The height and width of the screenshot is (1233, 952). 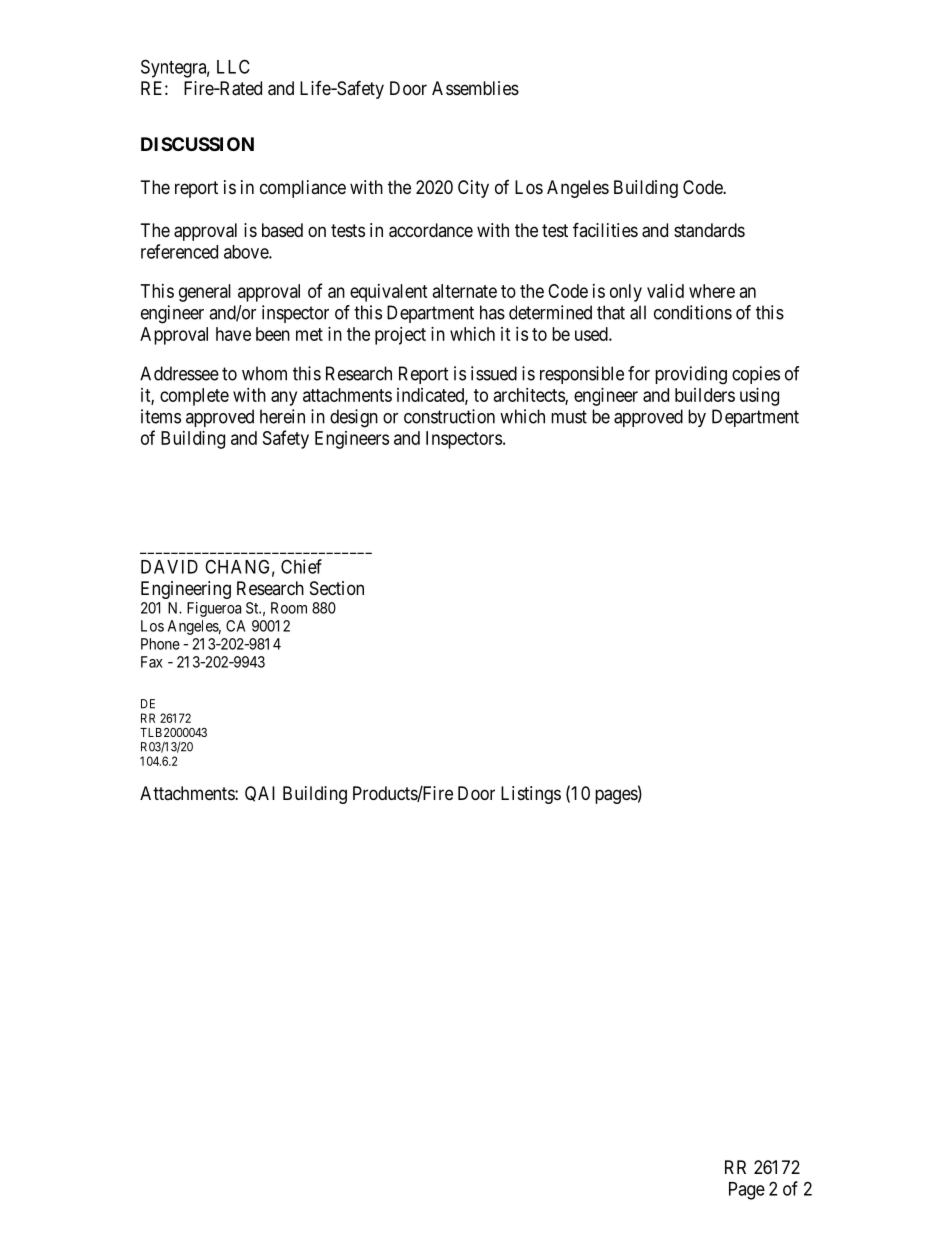 What do you see at coordinates (233, 66) in the screenshot?
I see `LLC` at bounding box center [233, 66].
